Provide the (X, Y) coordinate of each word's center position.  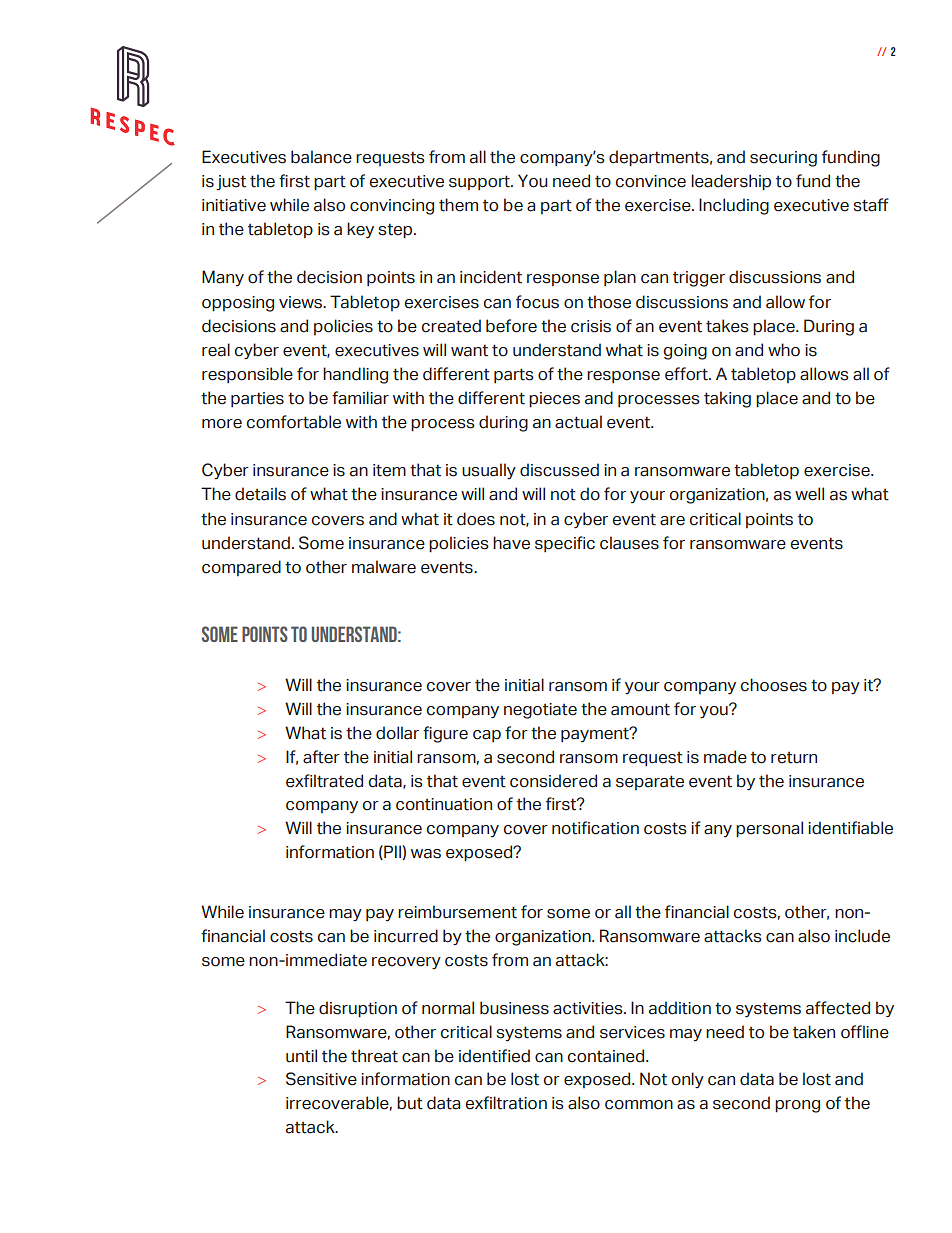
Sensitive (321, 1079)
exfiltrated (324, 781)
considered (553, 781)
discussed (559, 470)
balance (321, 157)
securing (783, 159)
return (794, 758)
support (481, 182)
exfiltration (506, 1103)
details (260, 494)
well (809, 494)
